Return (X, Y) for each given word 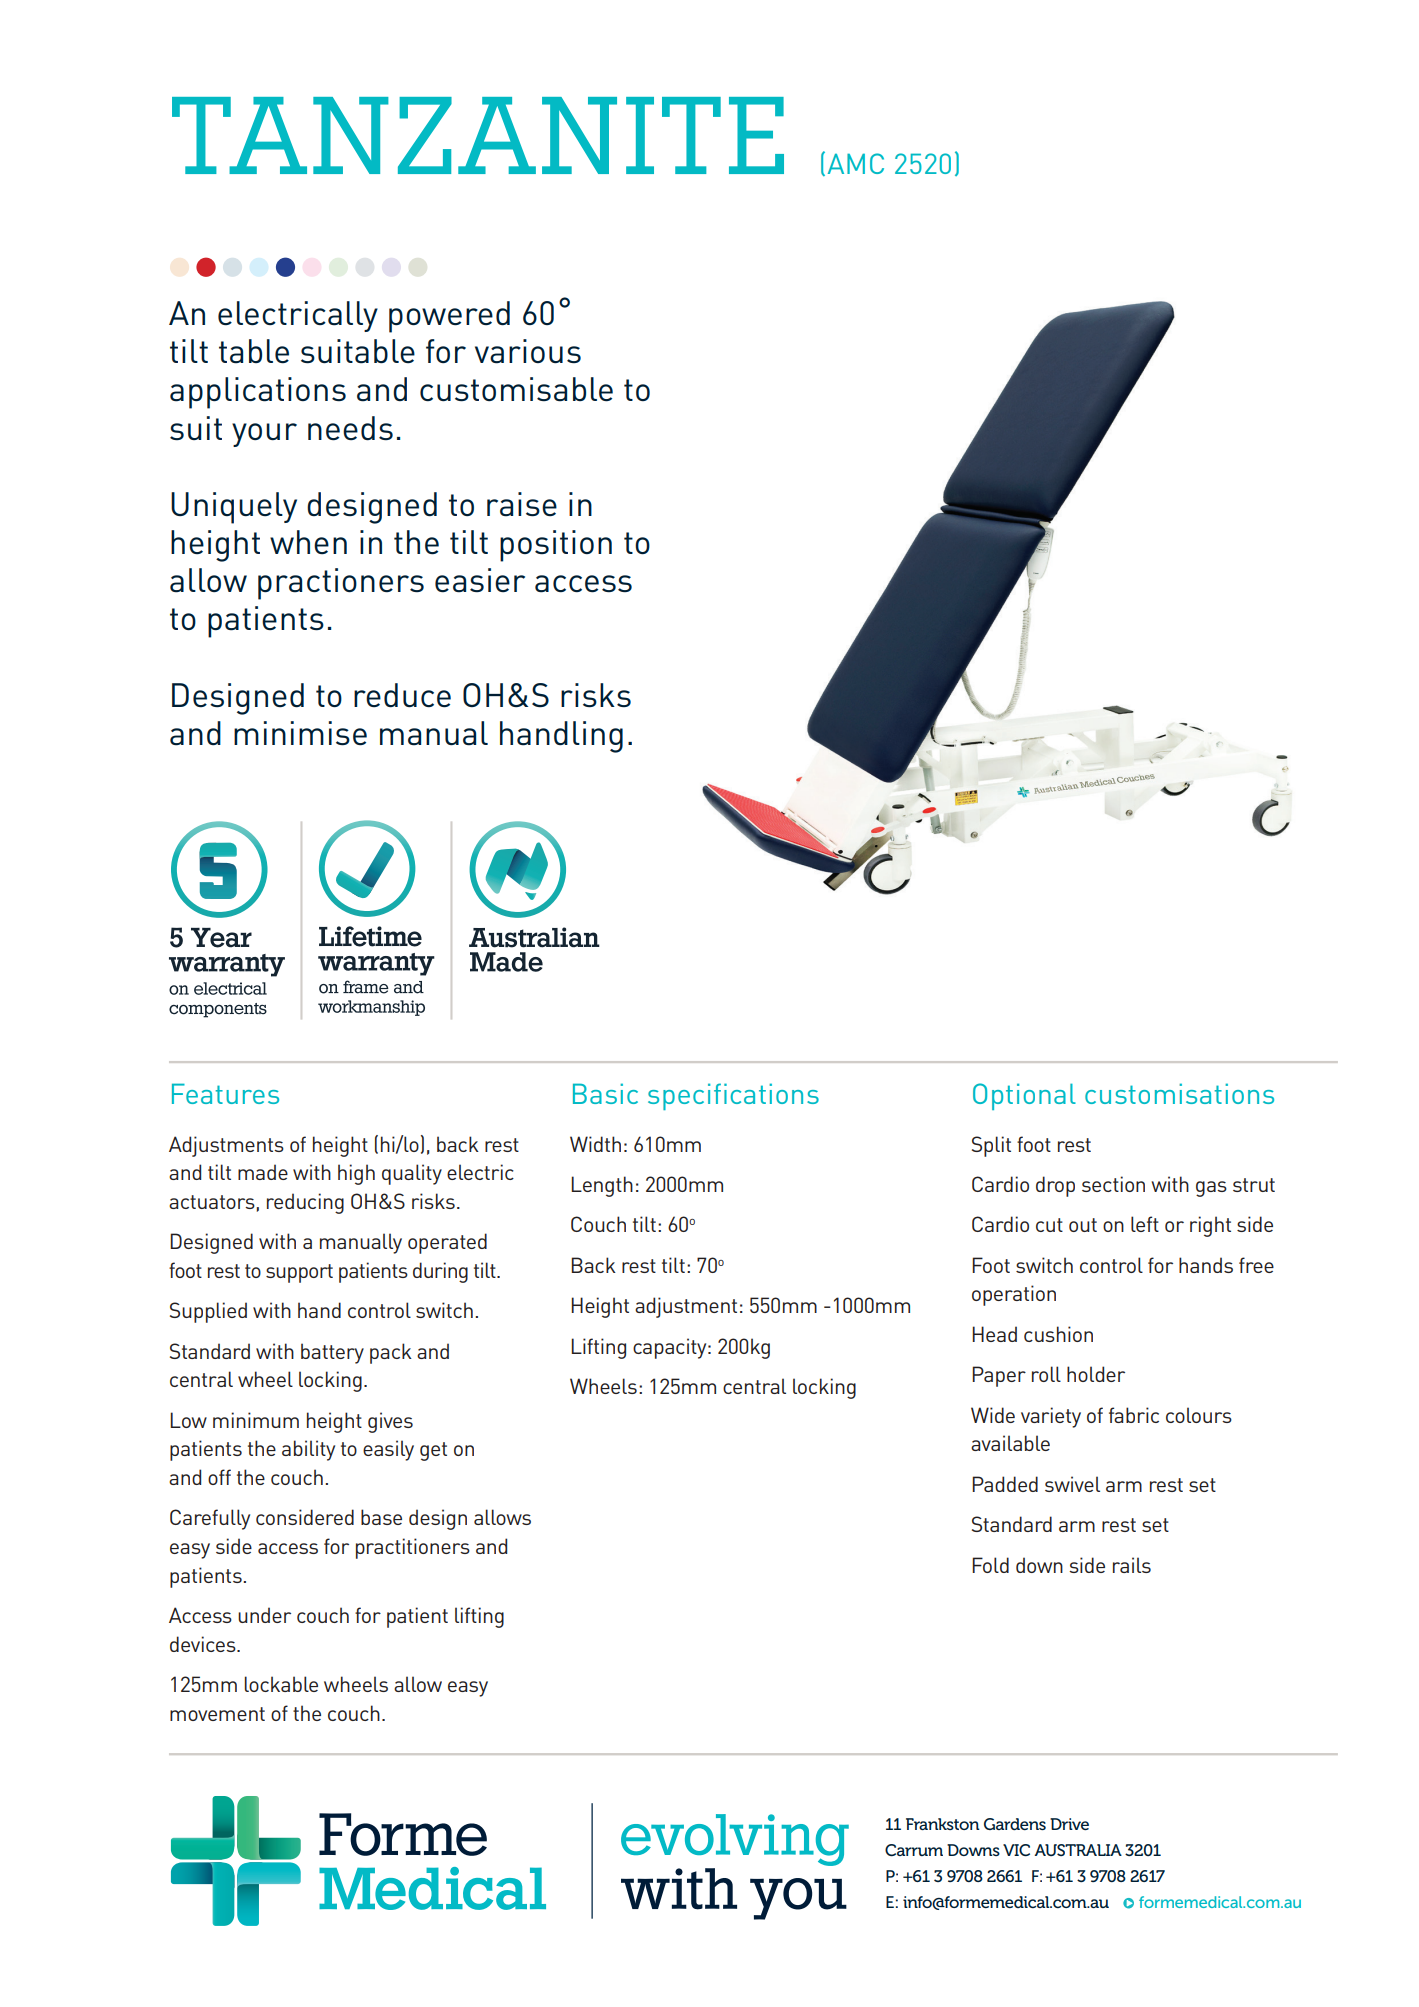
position (556, 546)
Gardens (1015, 1824)
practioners (341, 584)
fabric (1134, 1415)
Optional (1024, 1096)
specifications (733, 1096)
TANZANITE (478, 135)
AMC (856, 163)
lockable (281, 1684)
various (528, 351)
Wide (993, 1415)
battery (332, 1353)
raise (522, 504)
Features (225, 1093)
